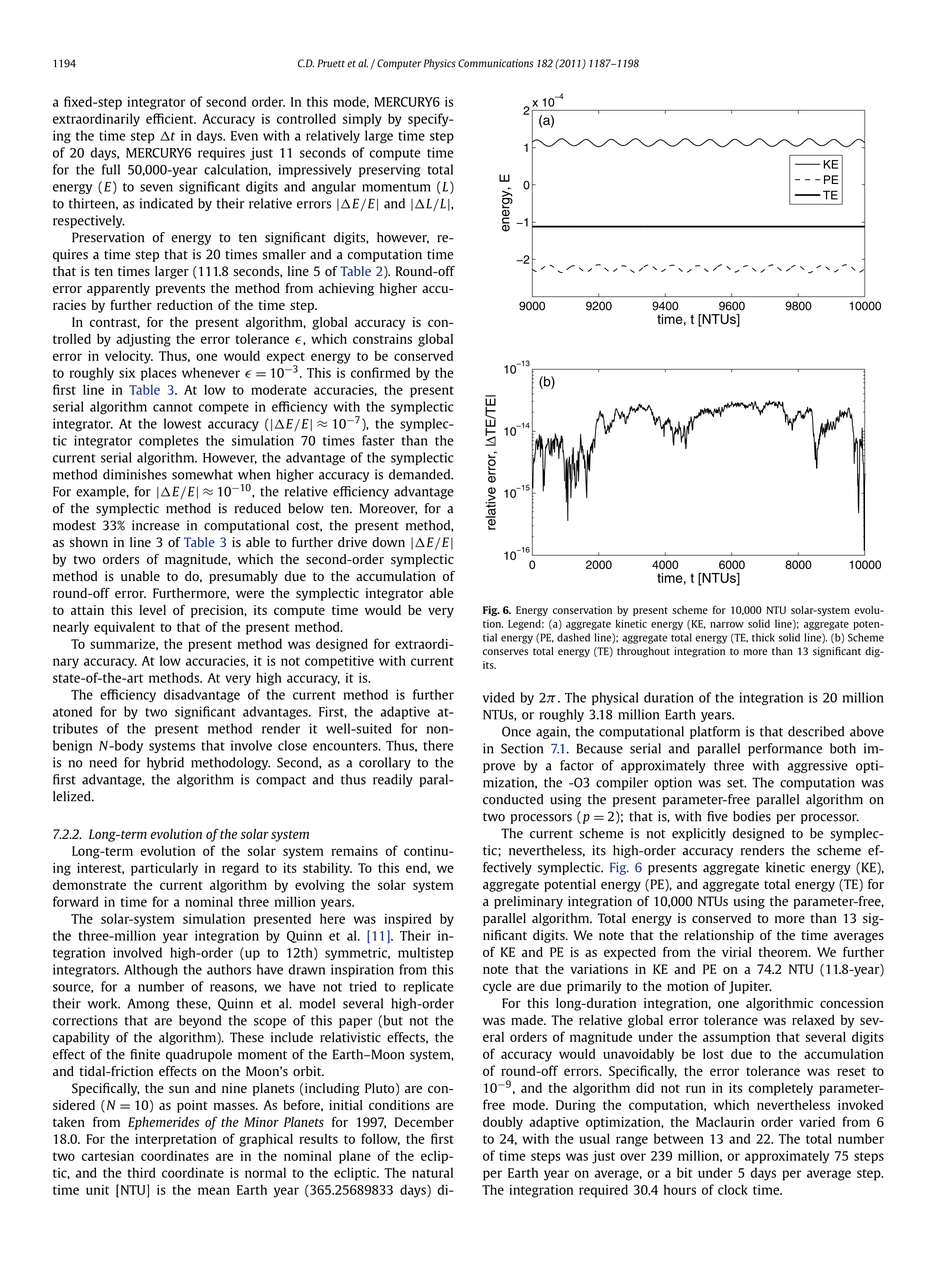  I want to click on Physics, so click(440, 64).
